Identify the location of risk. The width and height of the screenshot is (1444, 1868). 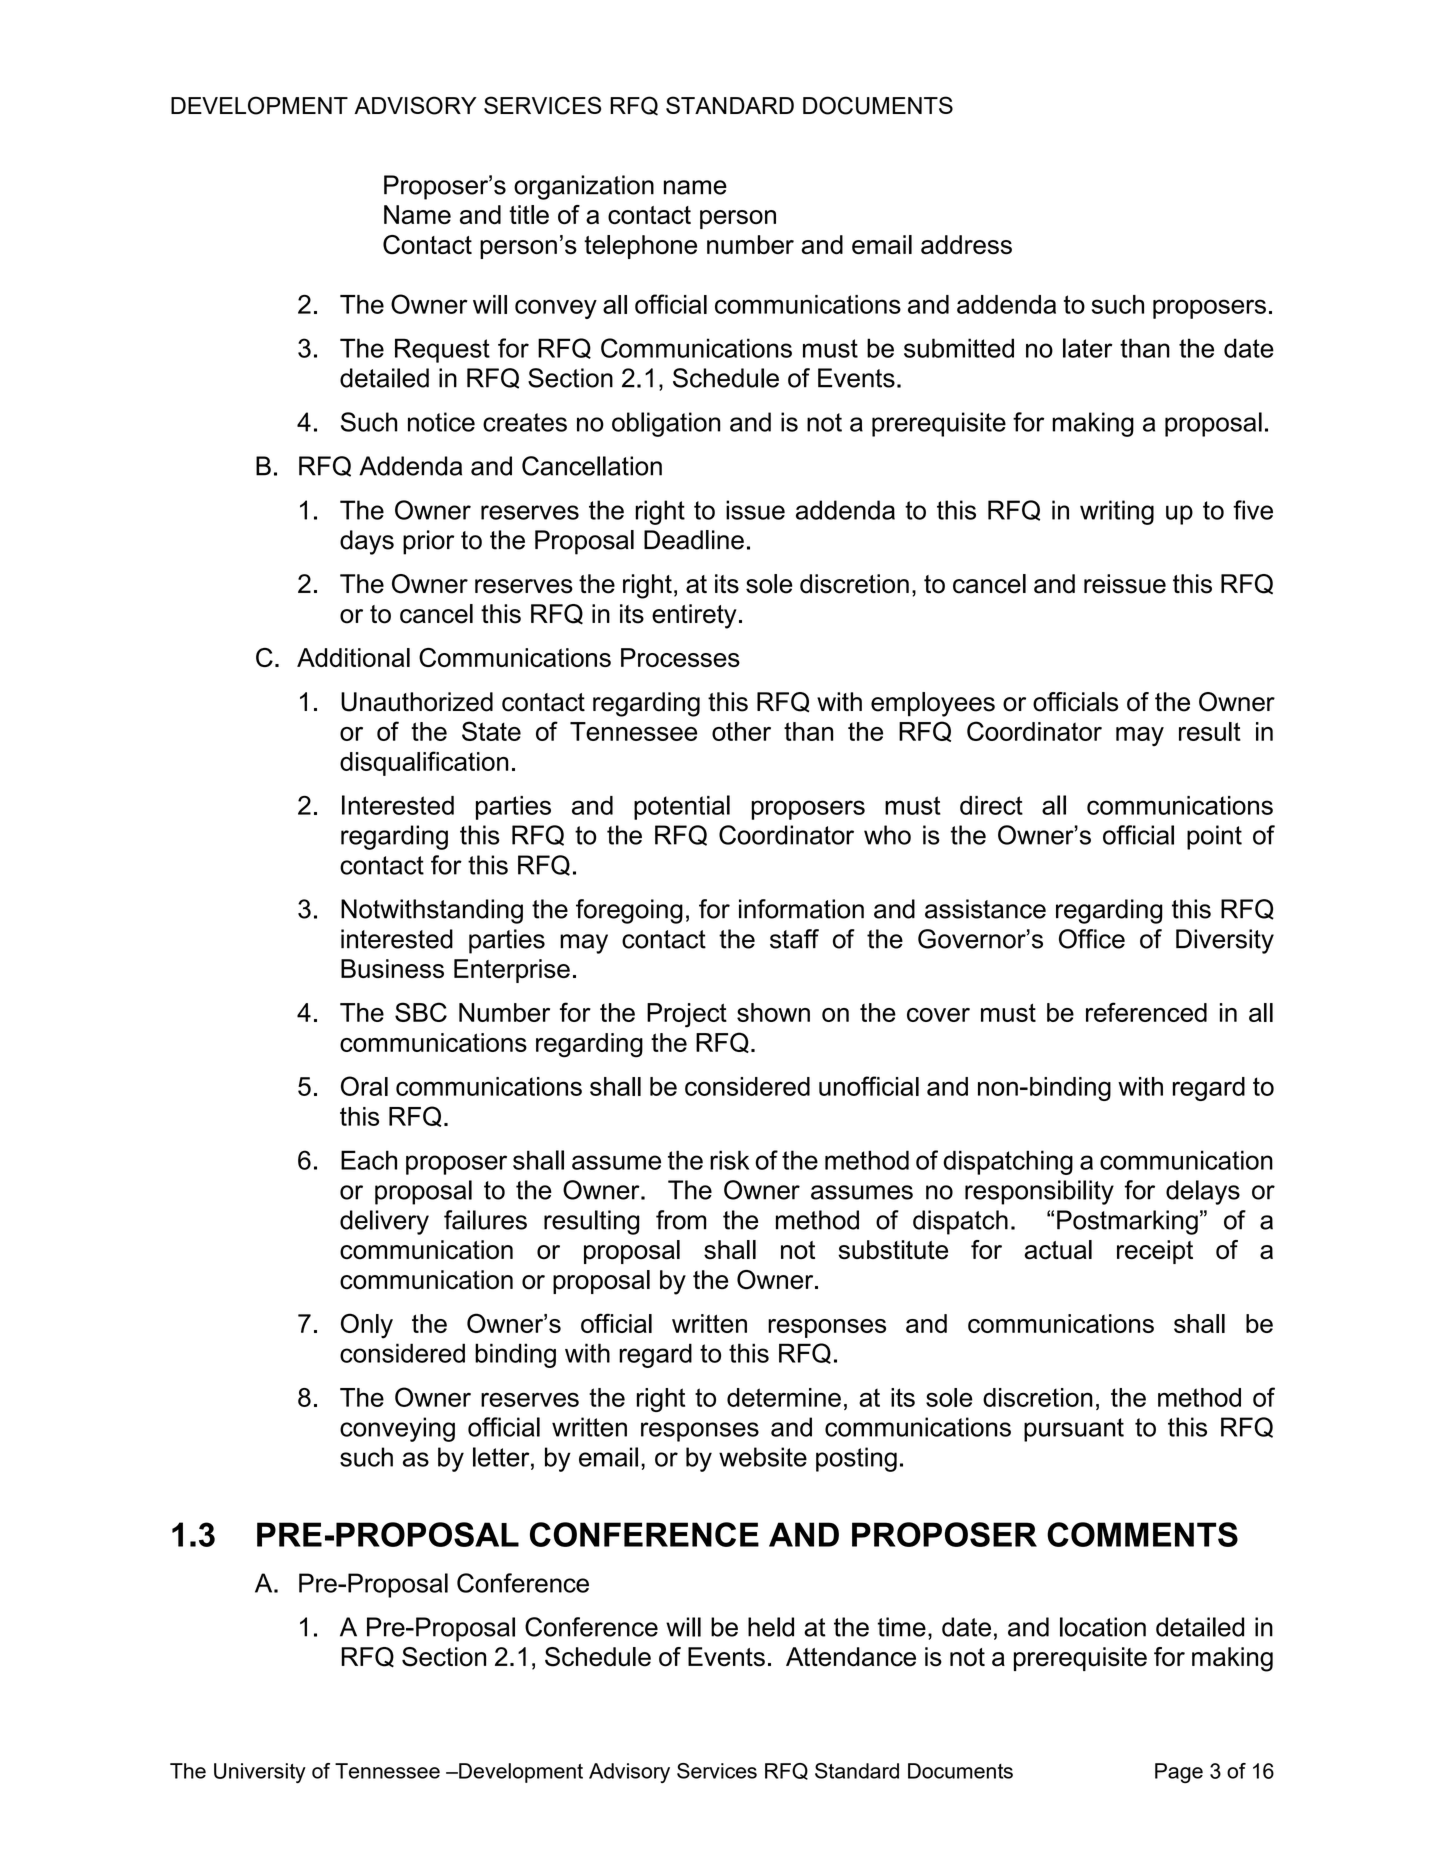
(729, 1160).
